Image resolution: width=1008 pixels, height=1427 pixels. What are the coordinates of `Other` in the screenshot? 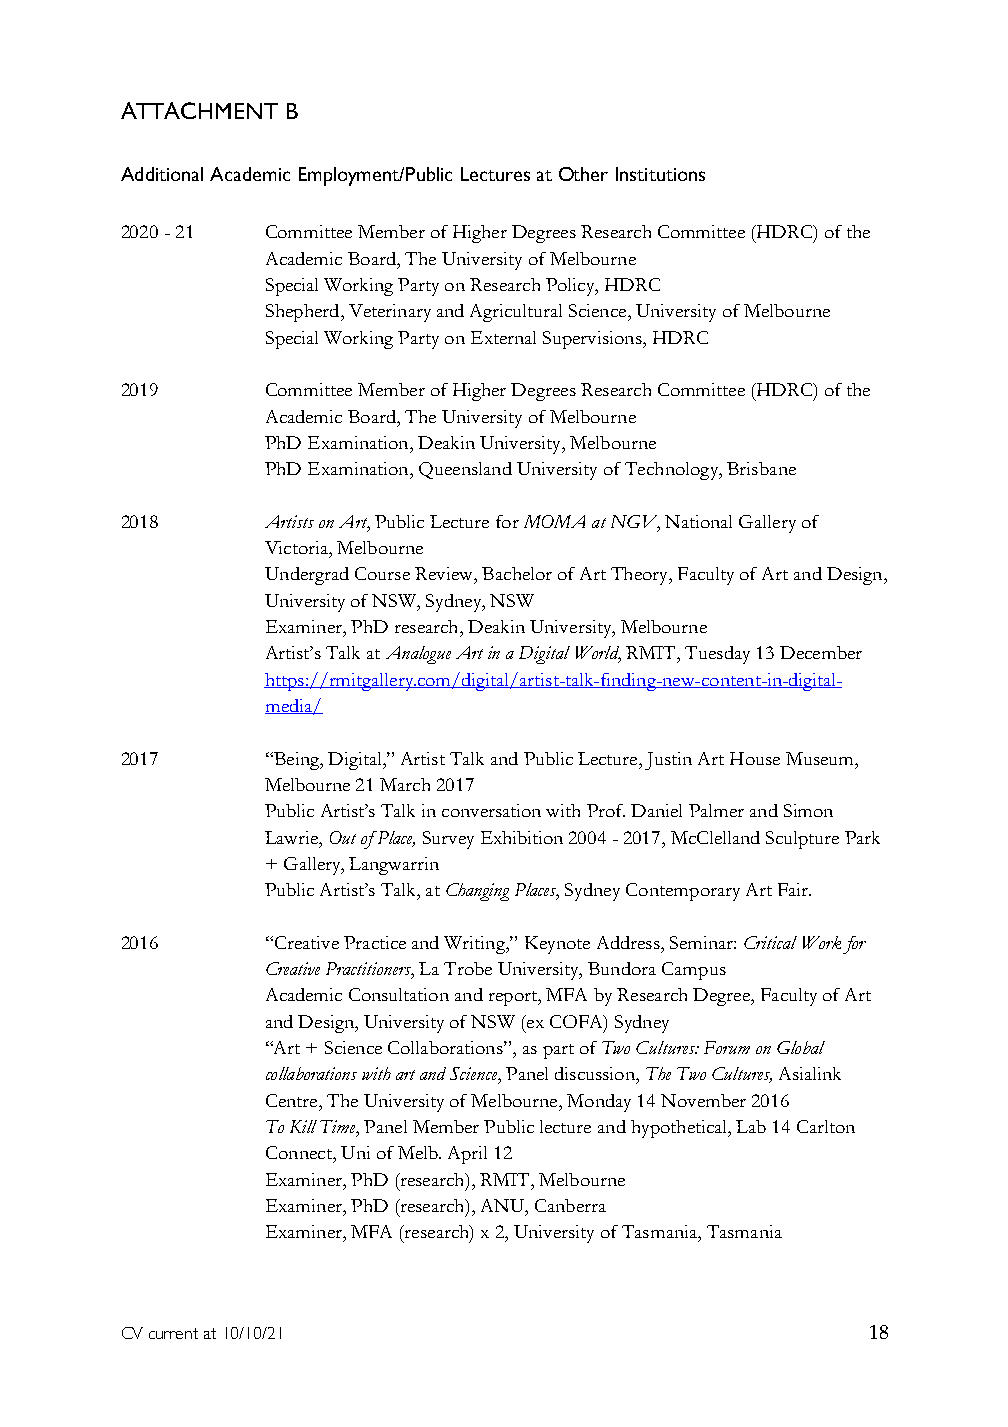 It's located at (583, 174).
